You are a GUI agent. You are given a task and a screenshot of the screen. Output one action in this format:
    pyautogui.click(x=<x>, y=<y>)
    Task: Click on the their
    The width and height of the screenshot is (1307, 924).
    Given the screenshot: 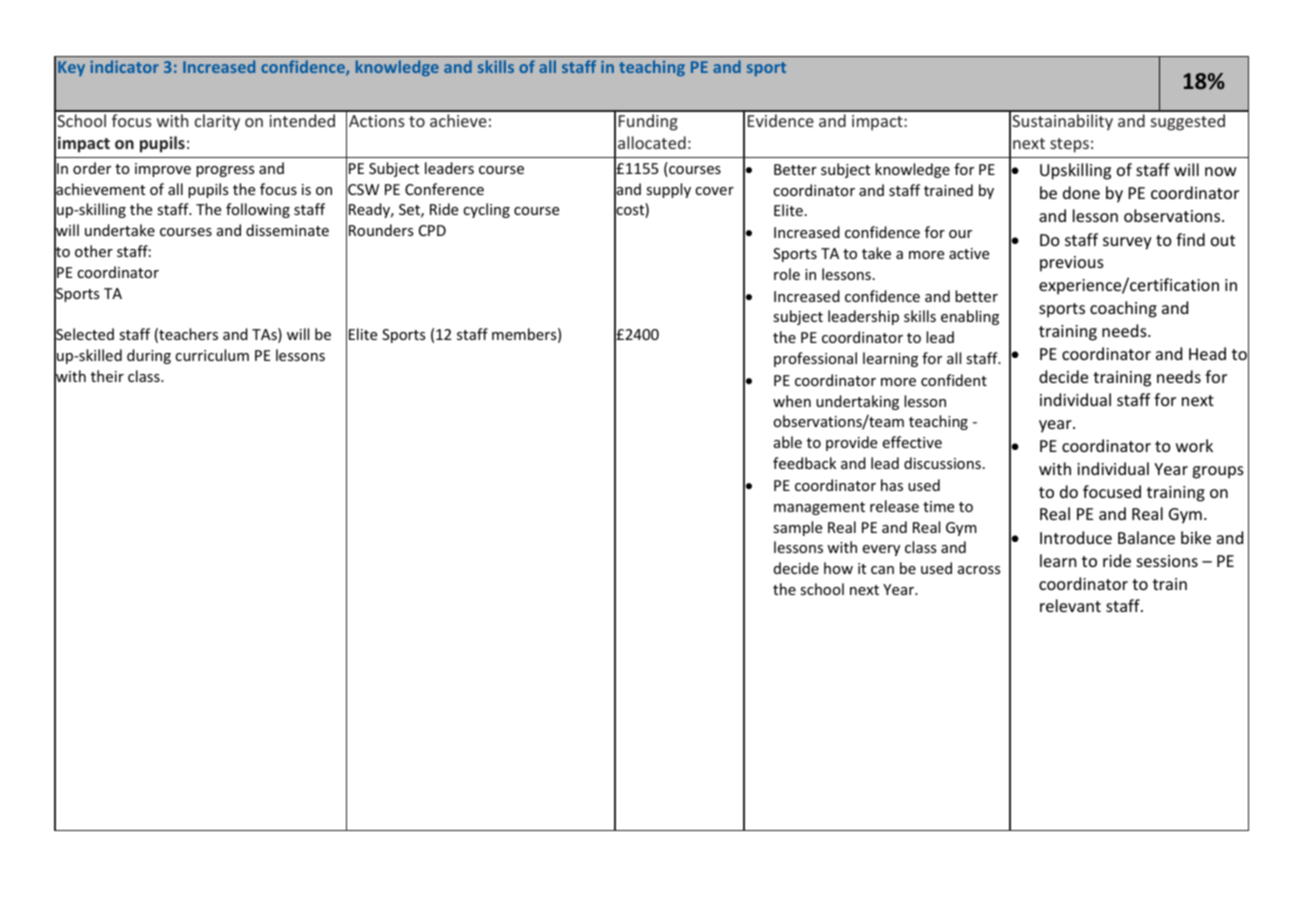 What is the action you would take?
    pyautogui.click(x=107, y=376)
